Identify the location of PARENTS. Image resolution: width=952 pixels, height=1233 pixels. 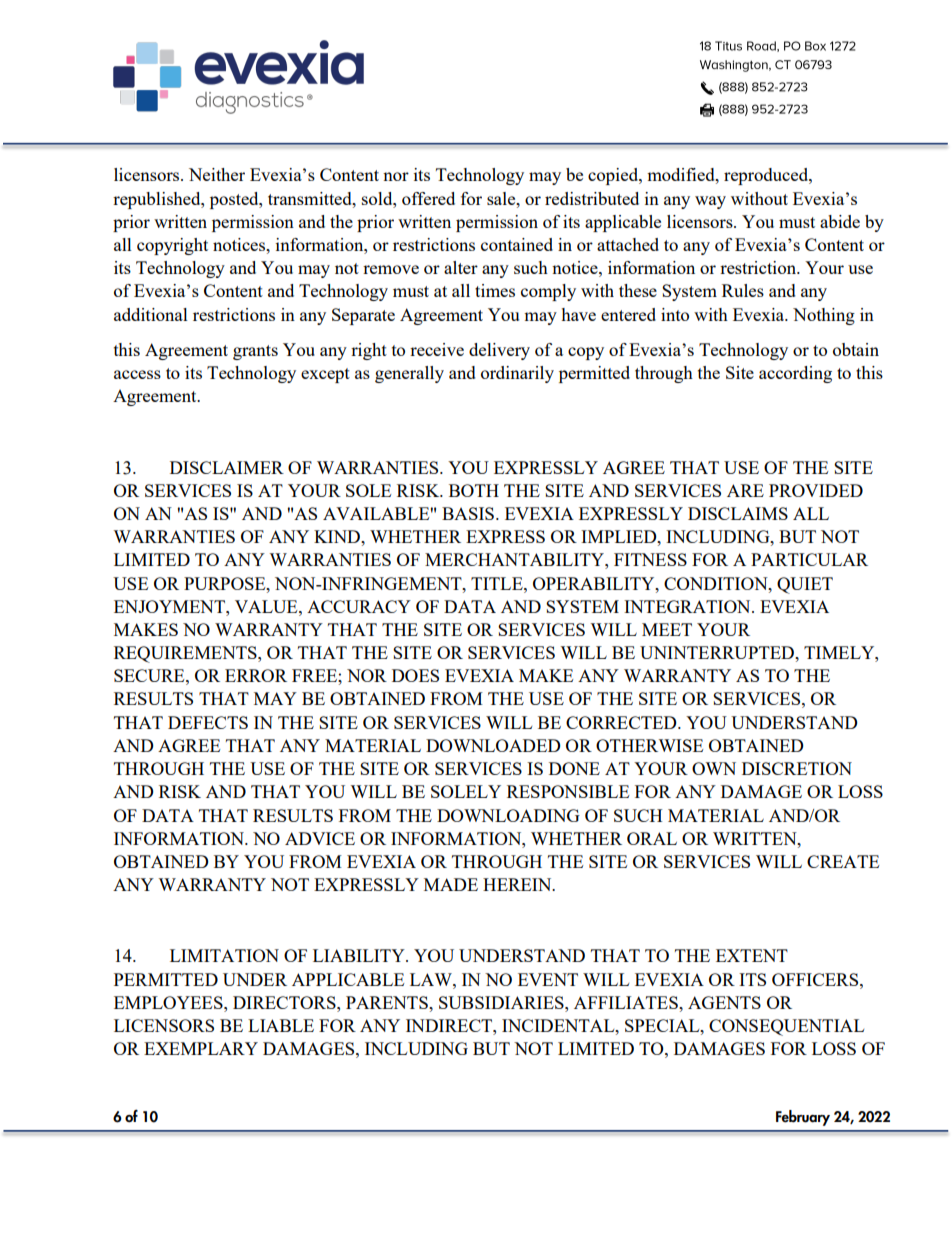
(388, 1002).
